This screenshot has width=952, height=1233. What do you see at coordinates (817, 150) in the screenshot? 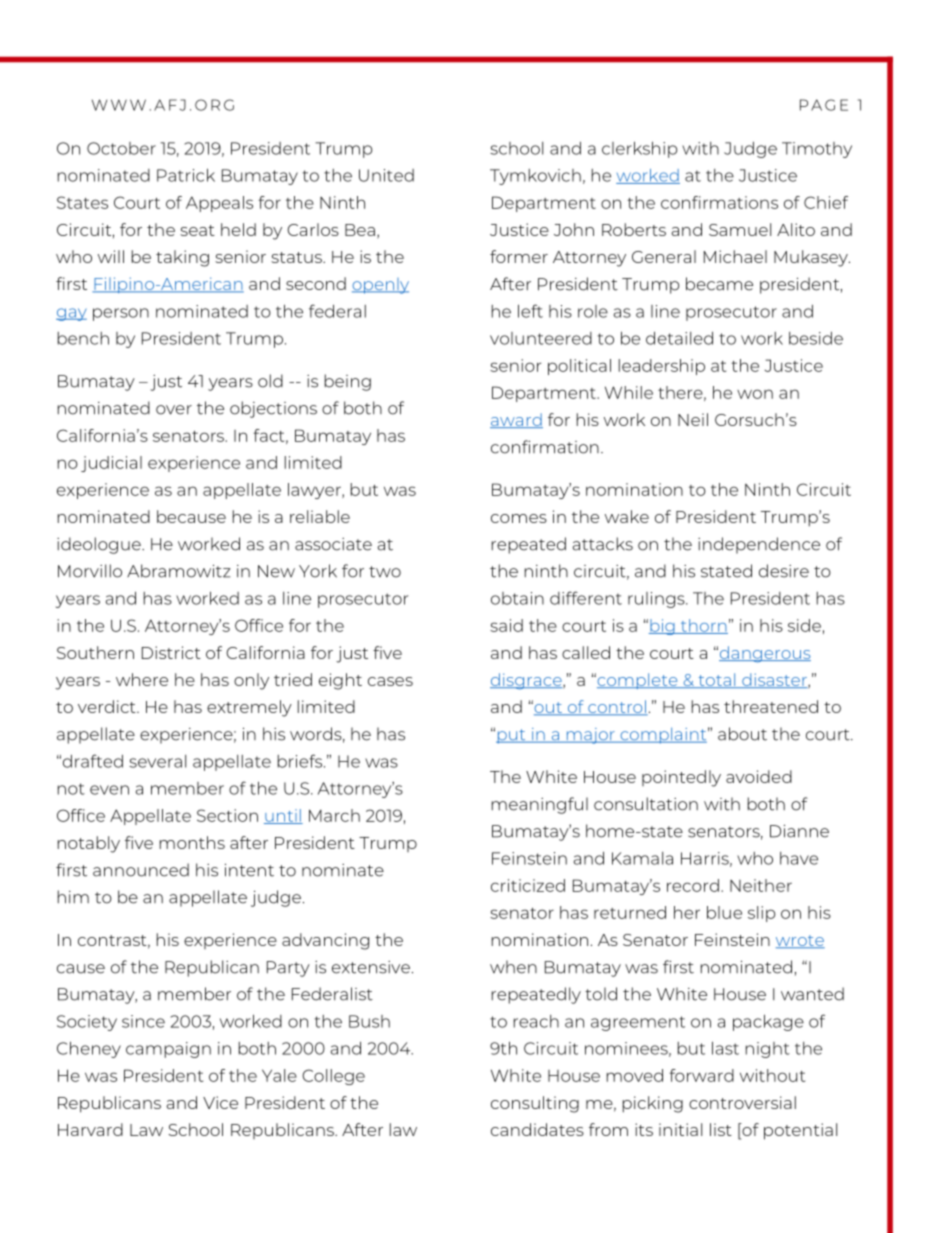
I see `Timothy` at bounding box center [817, 150].
